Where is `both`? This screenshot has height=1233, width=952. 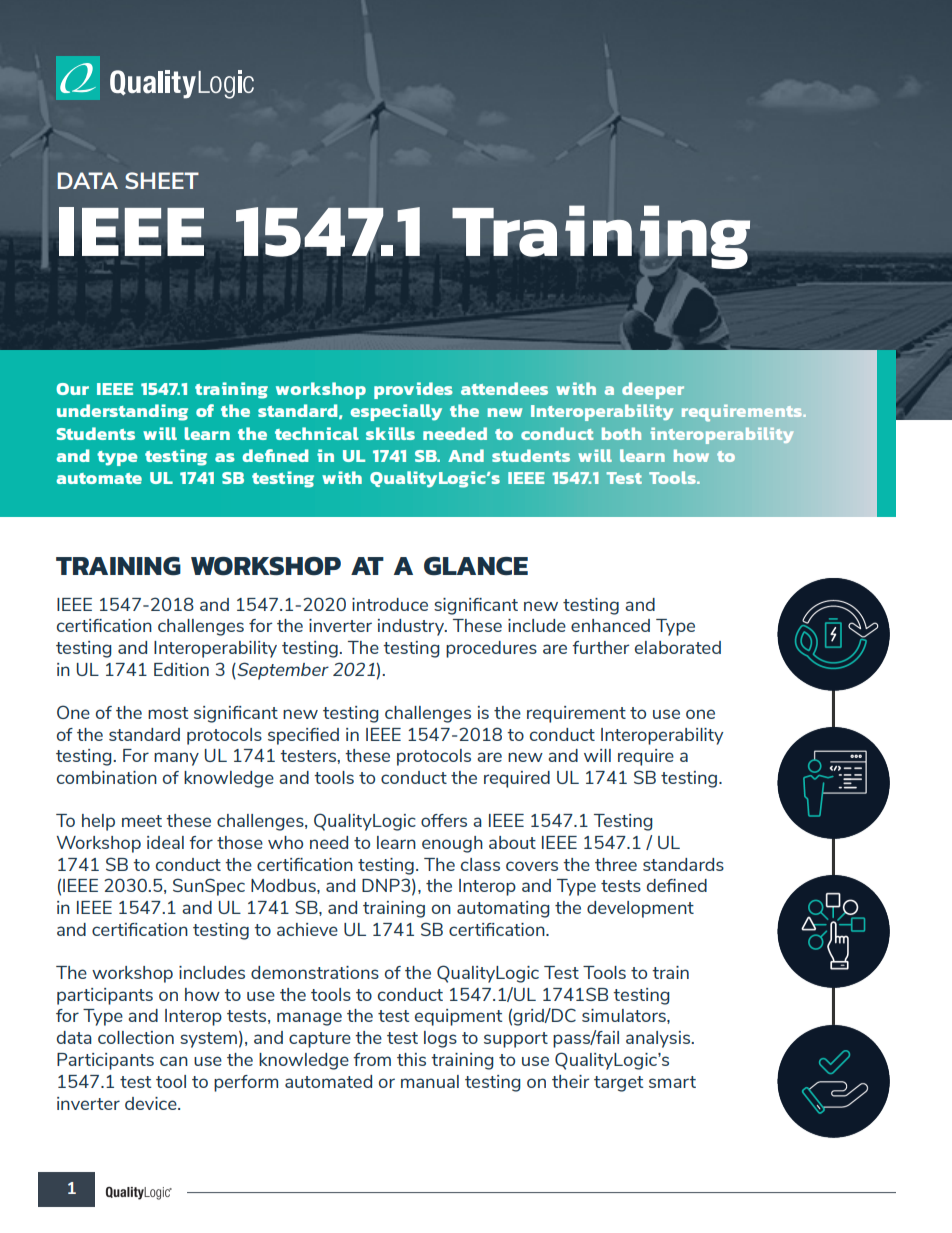 both is located at coordinates (621, 433).
